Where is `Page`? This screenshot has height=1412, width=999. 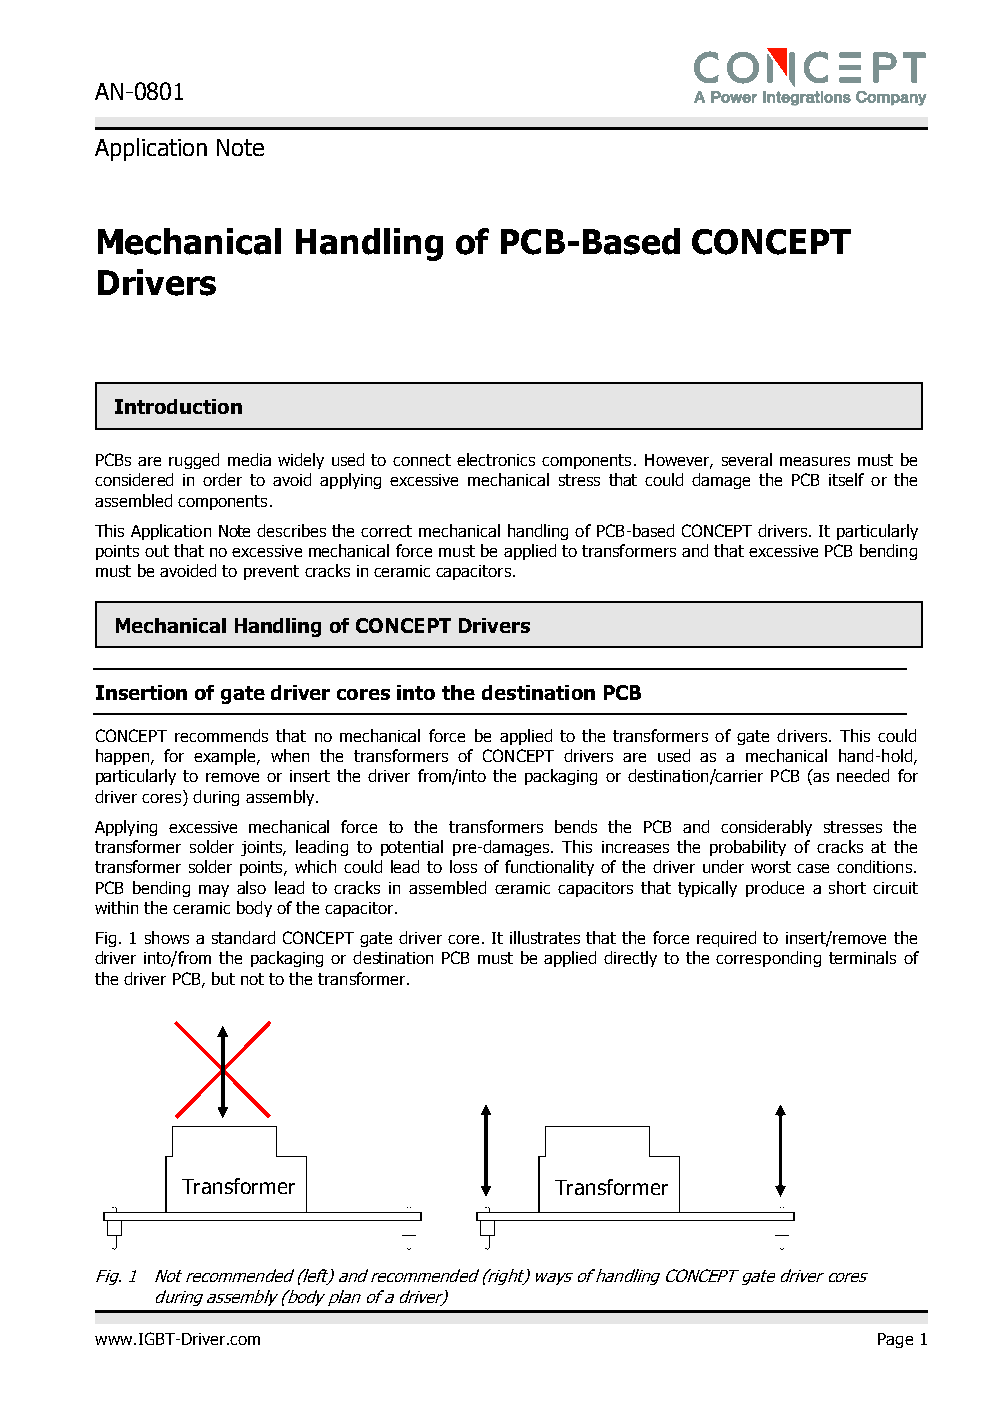 Page is located at coordinates (895, 1340).
